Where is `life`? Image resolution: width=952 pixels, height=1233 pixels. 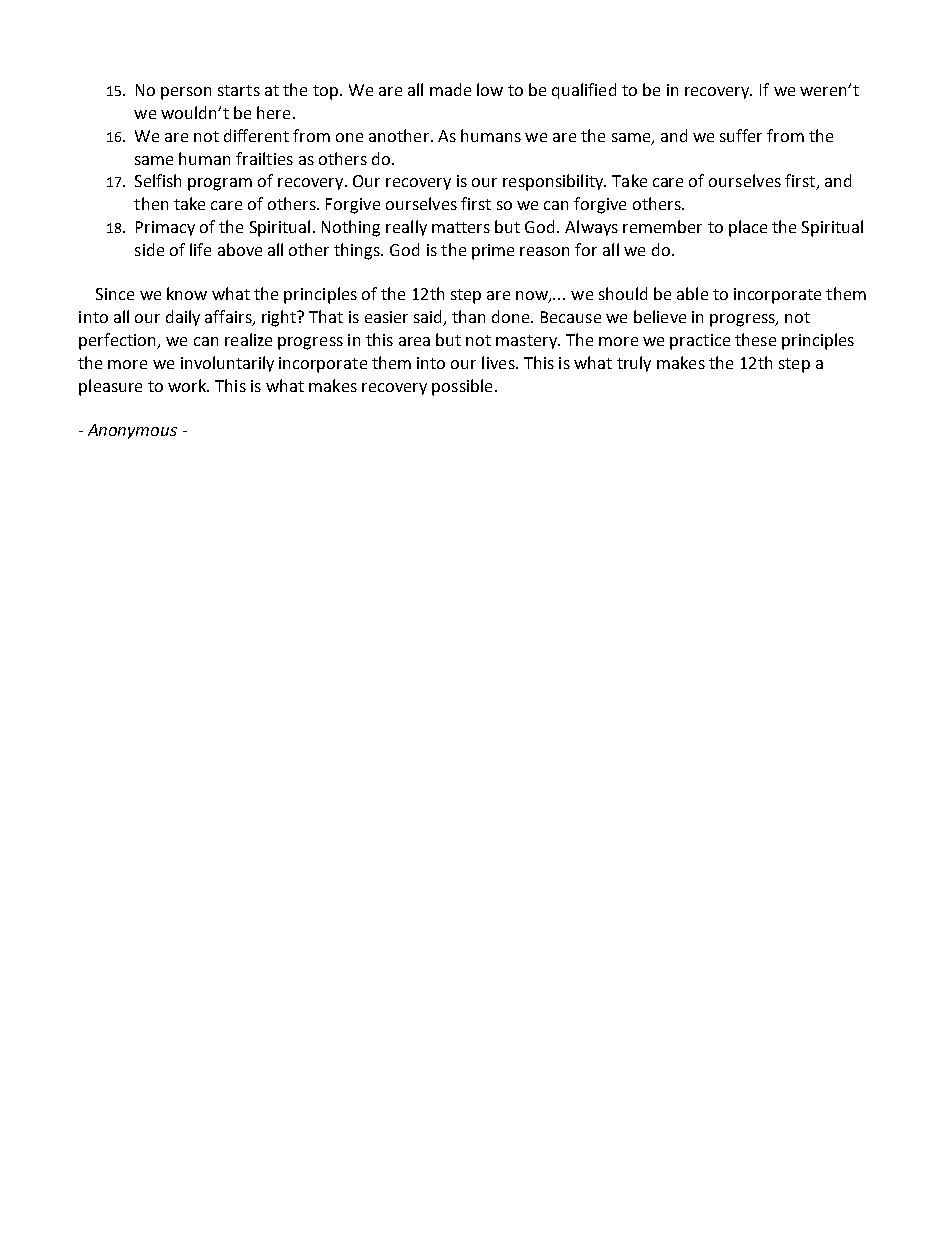
life is located at coordinates (200, 249).
